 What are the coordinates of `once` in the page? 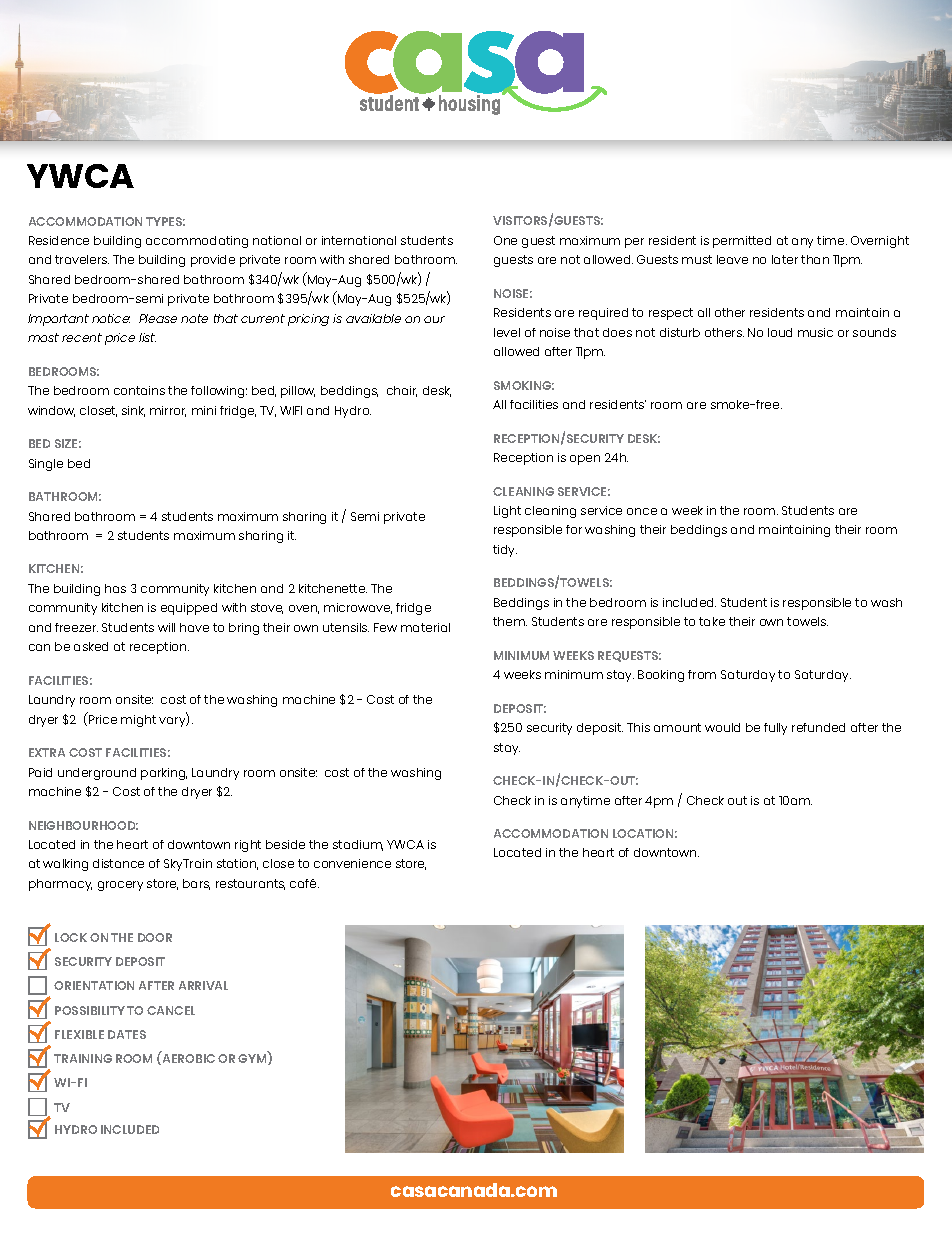 It's located at (642, 511).
